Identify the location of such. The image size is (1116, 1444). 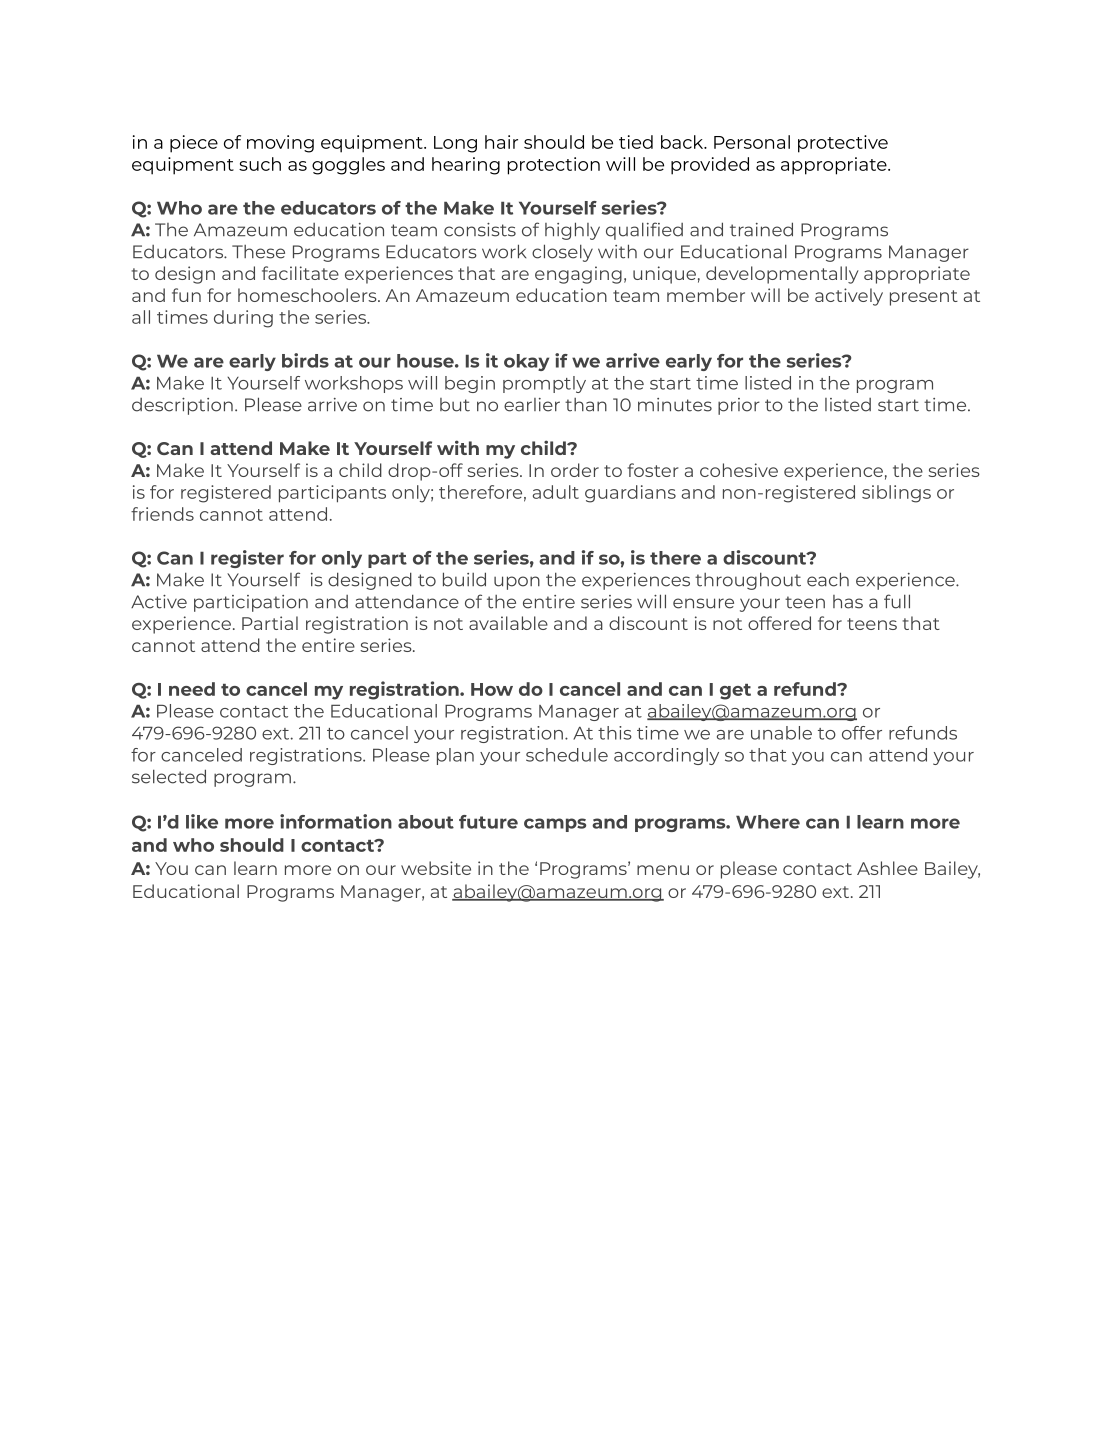
(260, 164).
